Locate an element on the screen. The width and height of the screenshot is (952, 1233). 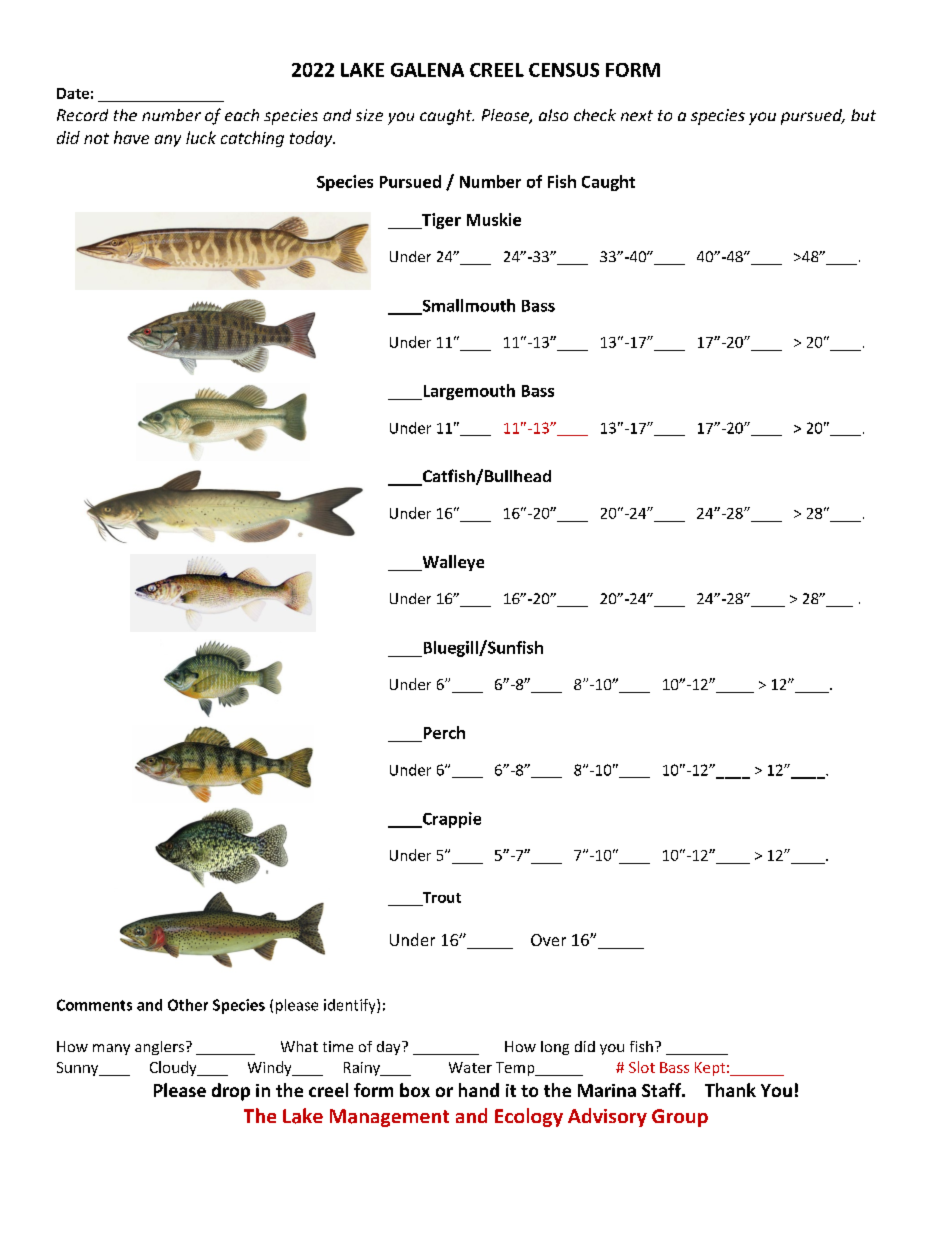
Thank is located at coordinates (730, 1090).
